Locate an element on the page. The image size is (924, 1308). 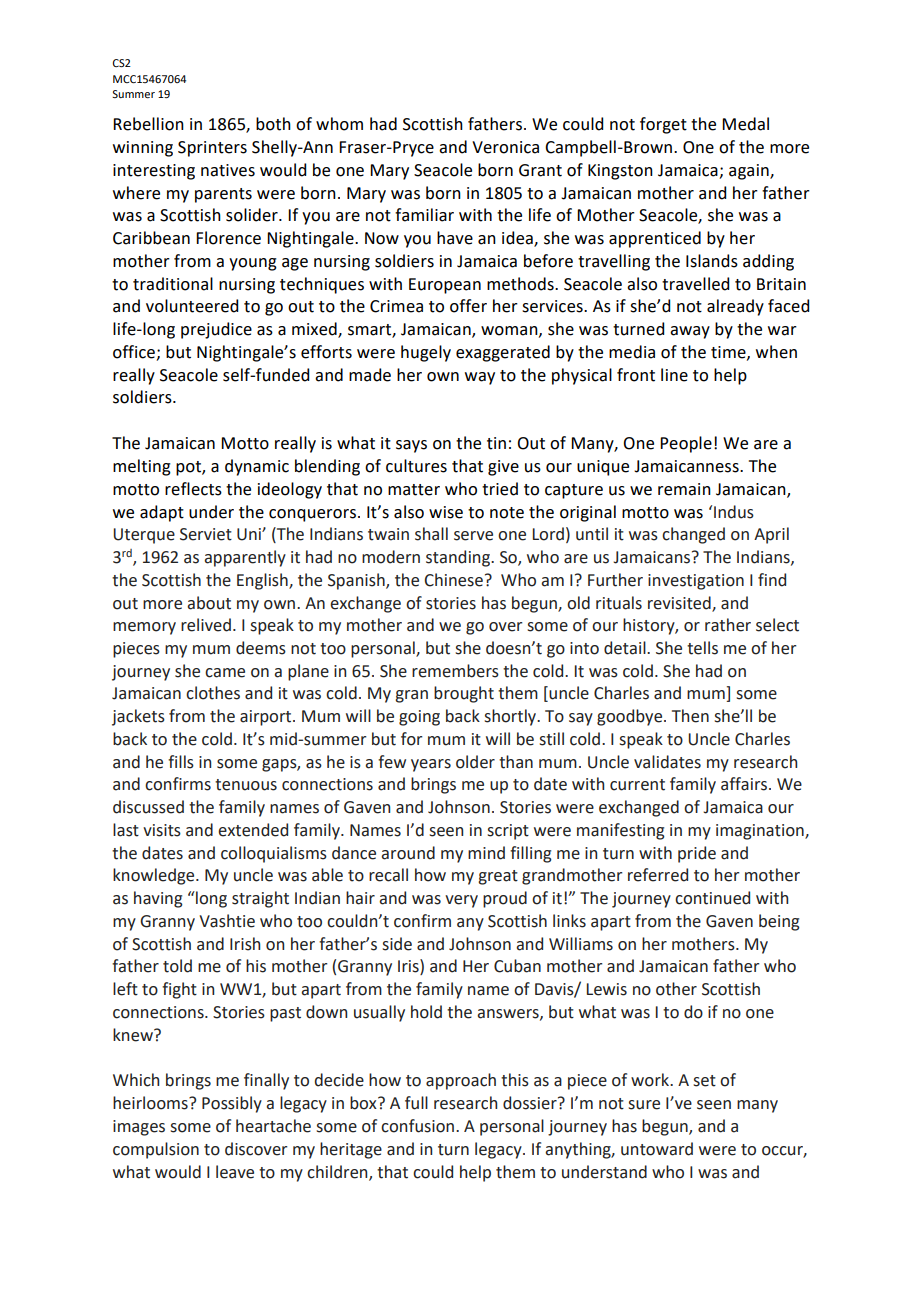
visits is located at coordinates (162, 830).
